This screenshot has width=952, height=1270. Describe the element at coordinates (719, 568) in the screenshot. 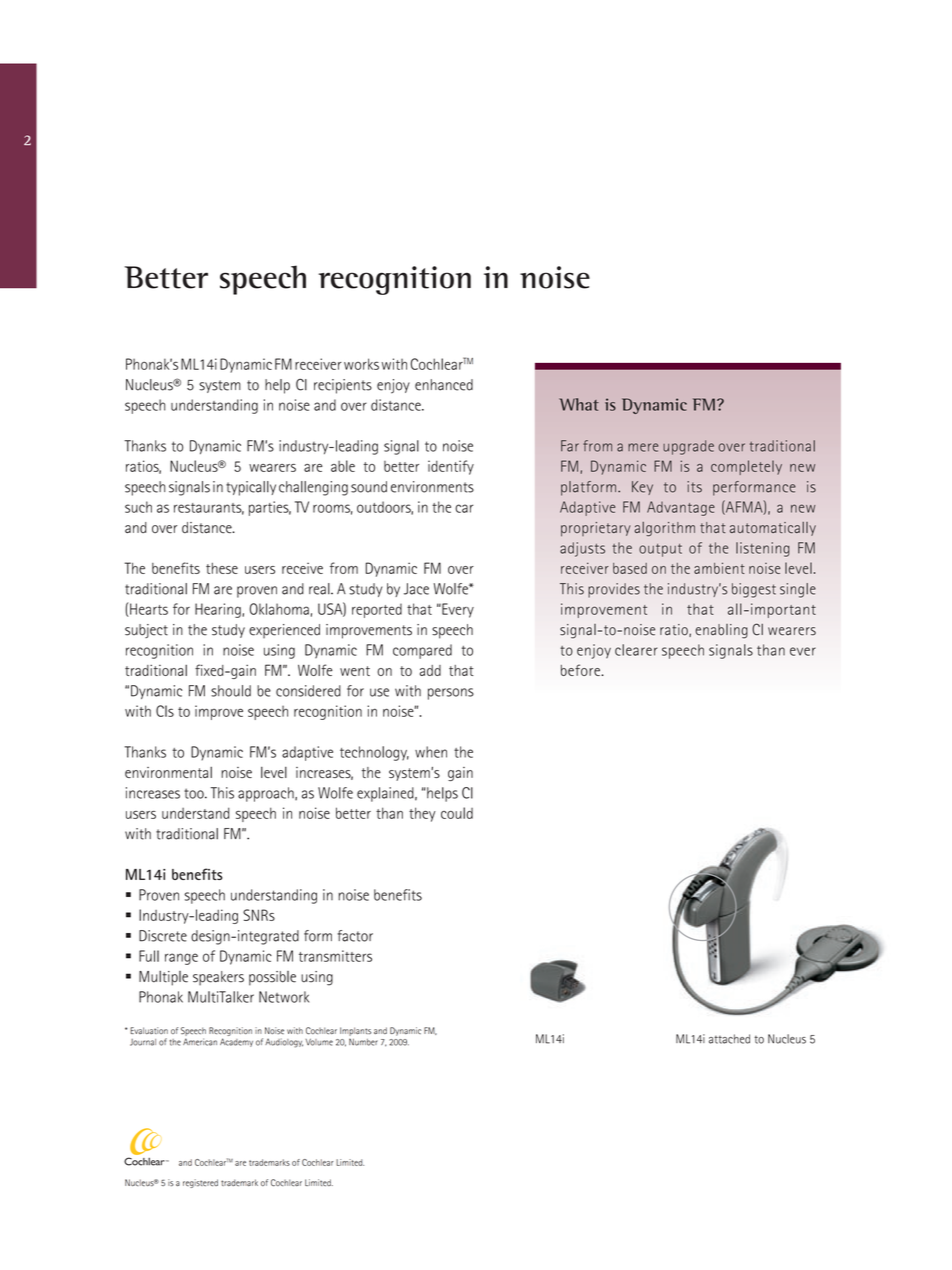

I see `ambient` at that location.
